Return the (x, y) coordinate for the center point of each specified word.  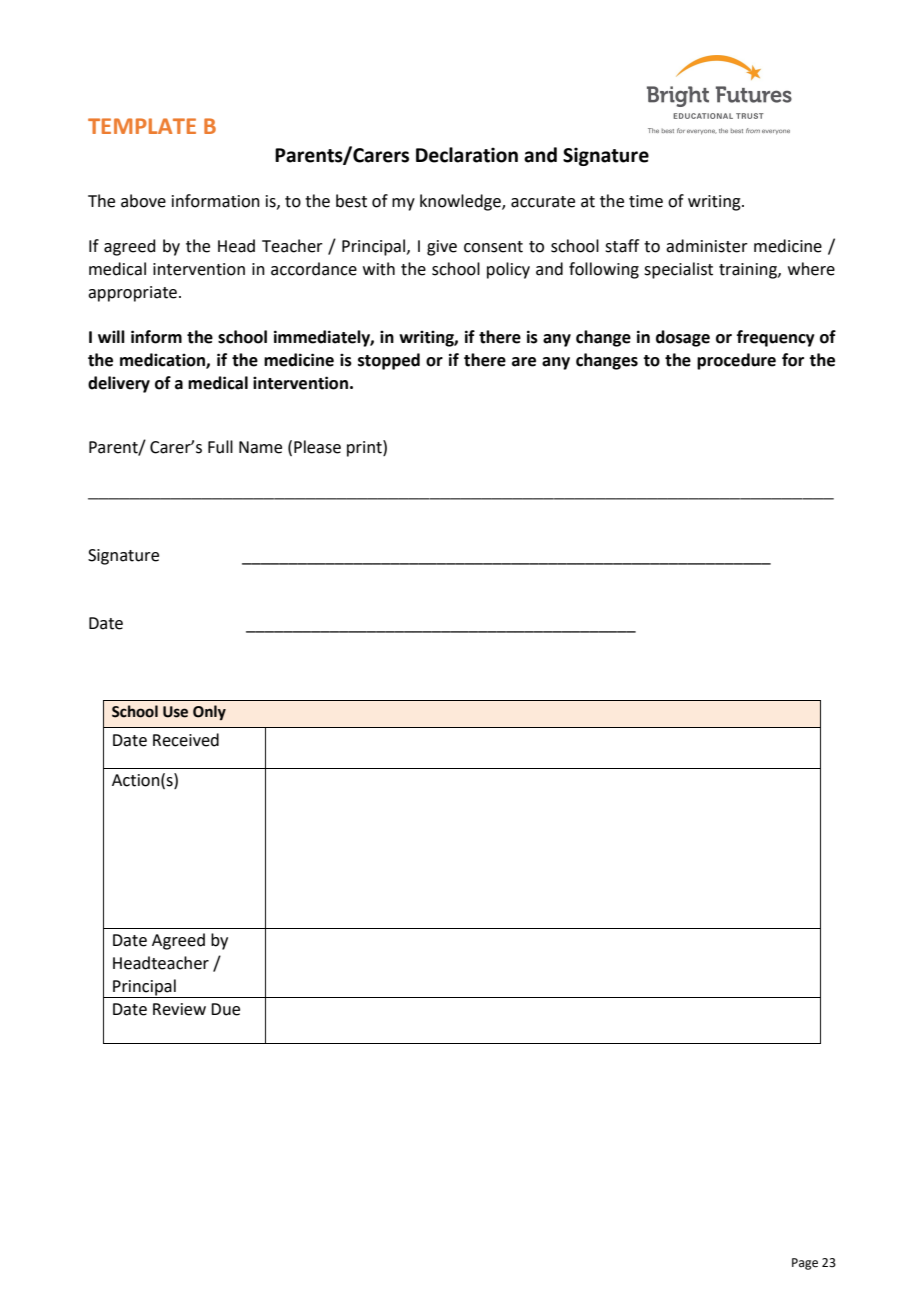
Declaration (467, 155)
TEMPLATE (142, 126)
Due (225, 1009)
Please (317, 447)
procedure (736, 361)
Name (260, 447)
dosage (683, 338)
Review (179, 1009)
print (365, 448)
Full (220, 447)
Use (175, 712)
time (646, 201)
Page (805, 1264)
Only (209, 712)
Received (186, 740)
